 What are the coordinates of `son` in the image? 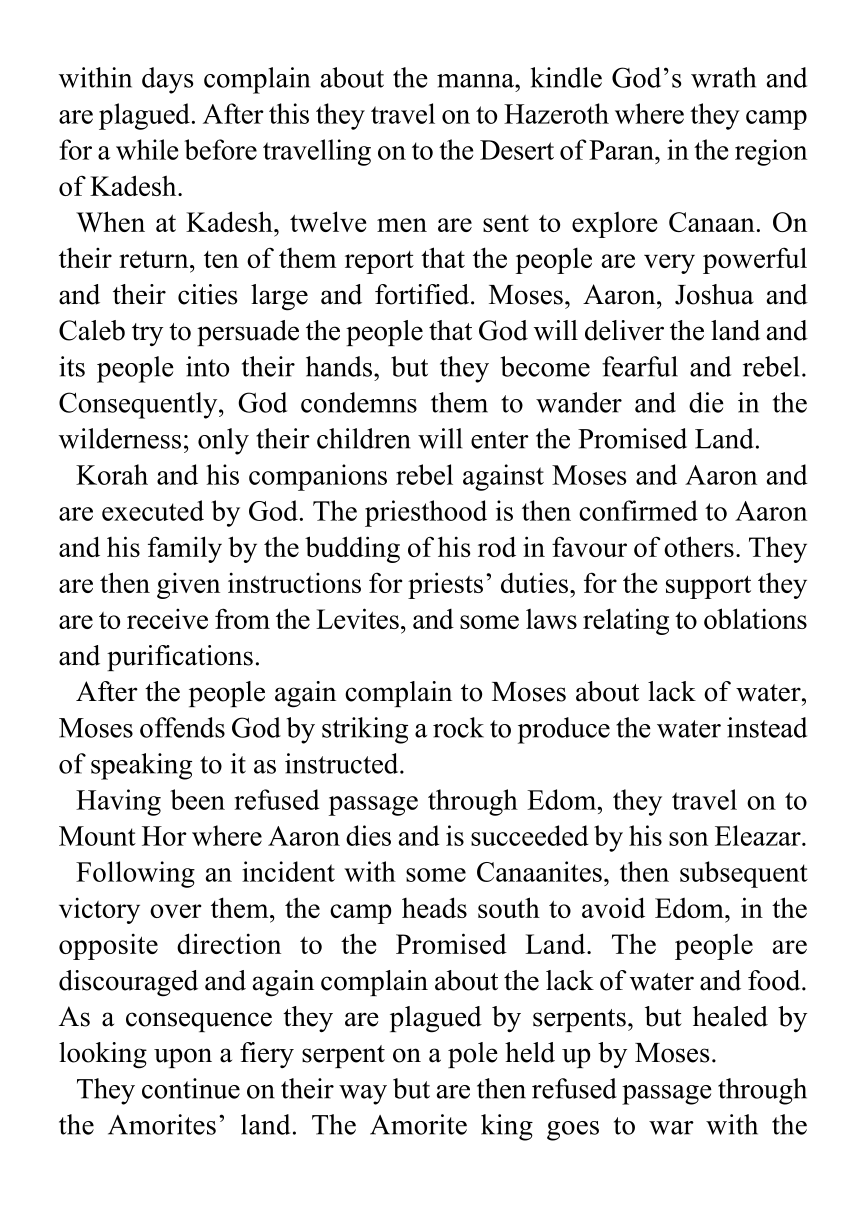 It's located at (688, 839).
